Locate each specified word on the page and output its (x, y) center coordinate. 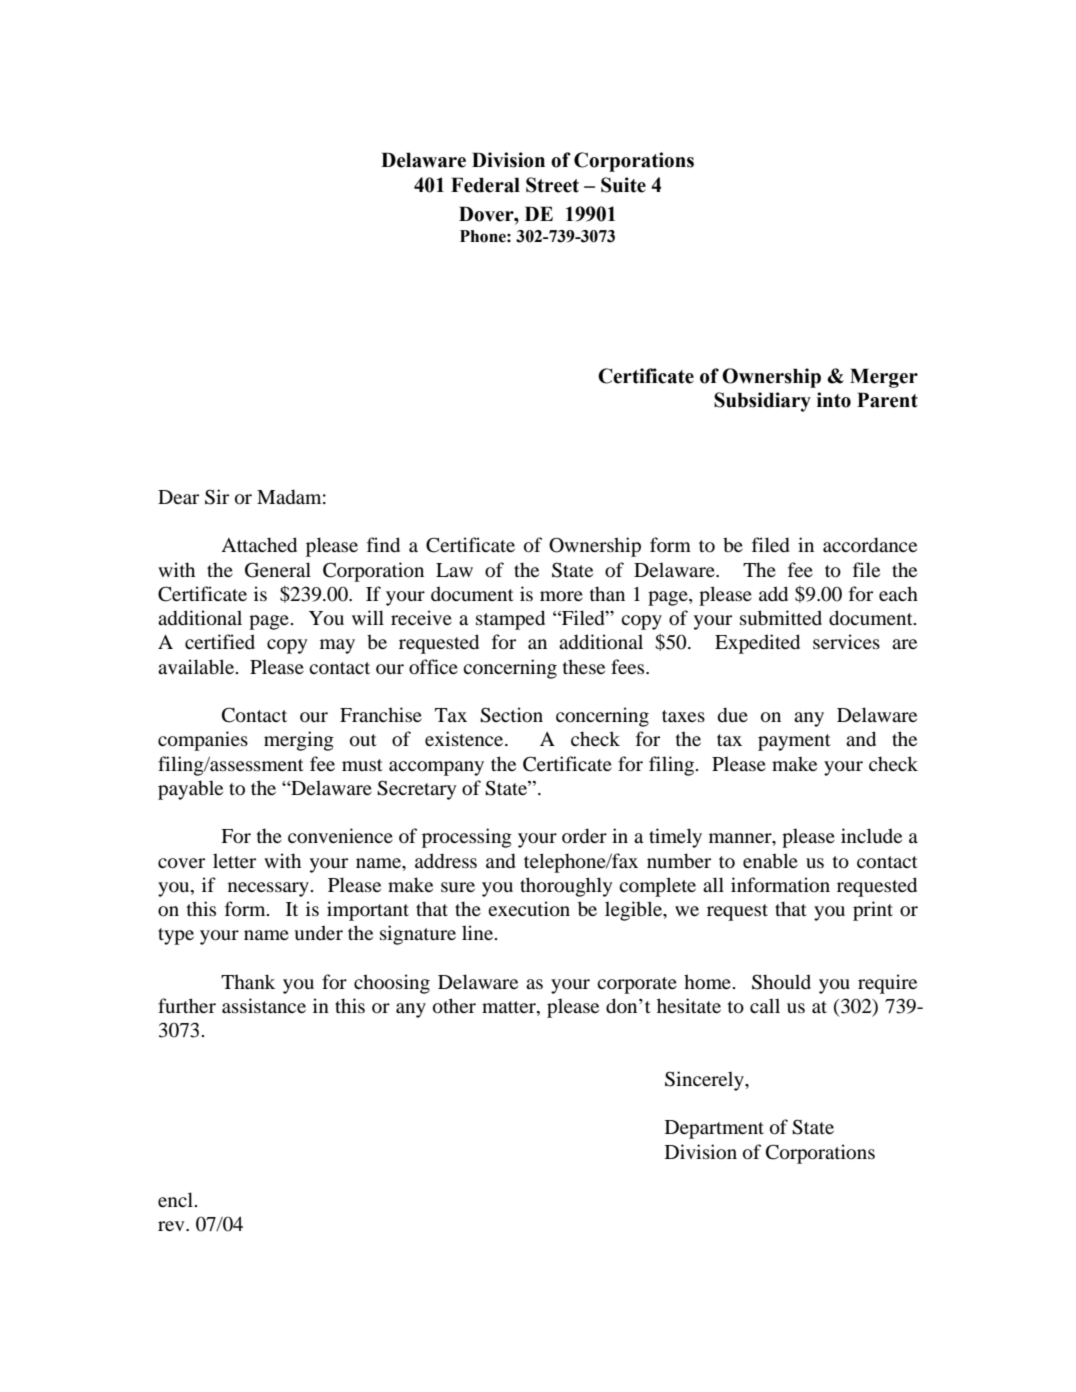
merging (299, 741)
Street (552, 185)
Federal (485, 185)
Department (714, 1129)
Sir (217, 497)
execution (529, 909)
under (318, 933)
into (834, 400)
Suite (623, 185)
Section (511, 715)
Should (781, 982)
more (561, 596)
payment (794, 742)
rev (172, 1226)
